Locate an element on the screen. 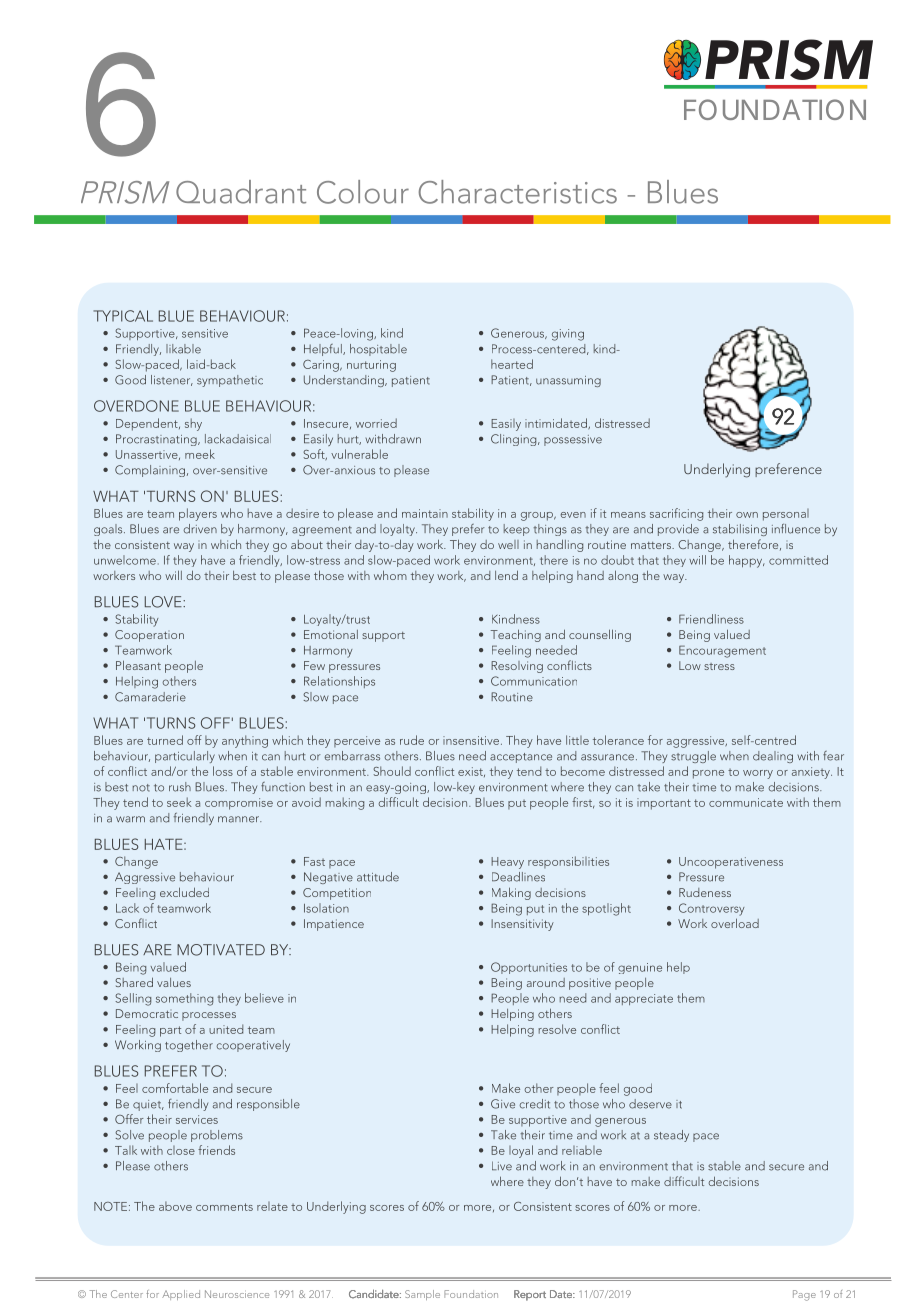 This screenshot has width=924, height=1308. Quadrant is located at coordinates (241, 192).
